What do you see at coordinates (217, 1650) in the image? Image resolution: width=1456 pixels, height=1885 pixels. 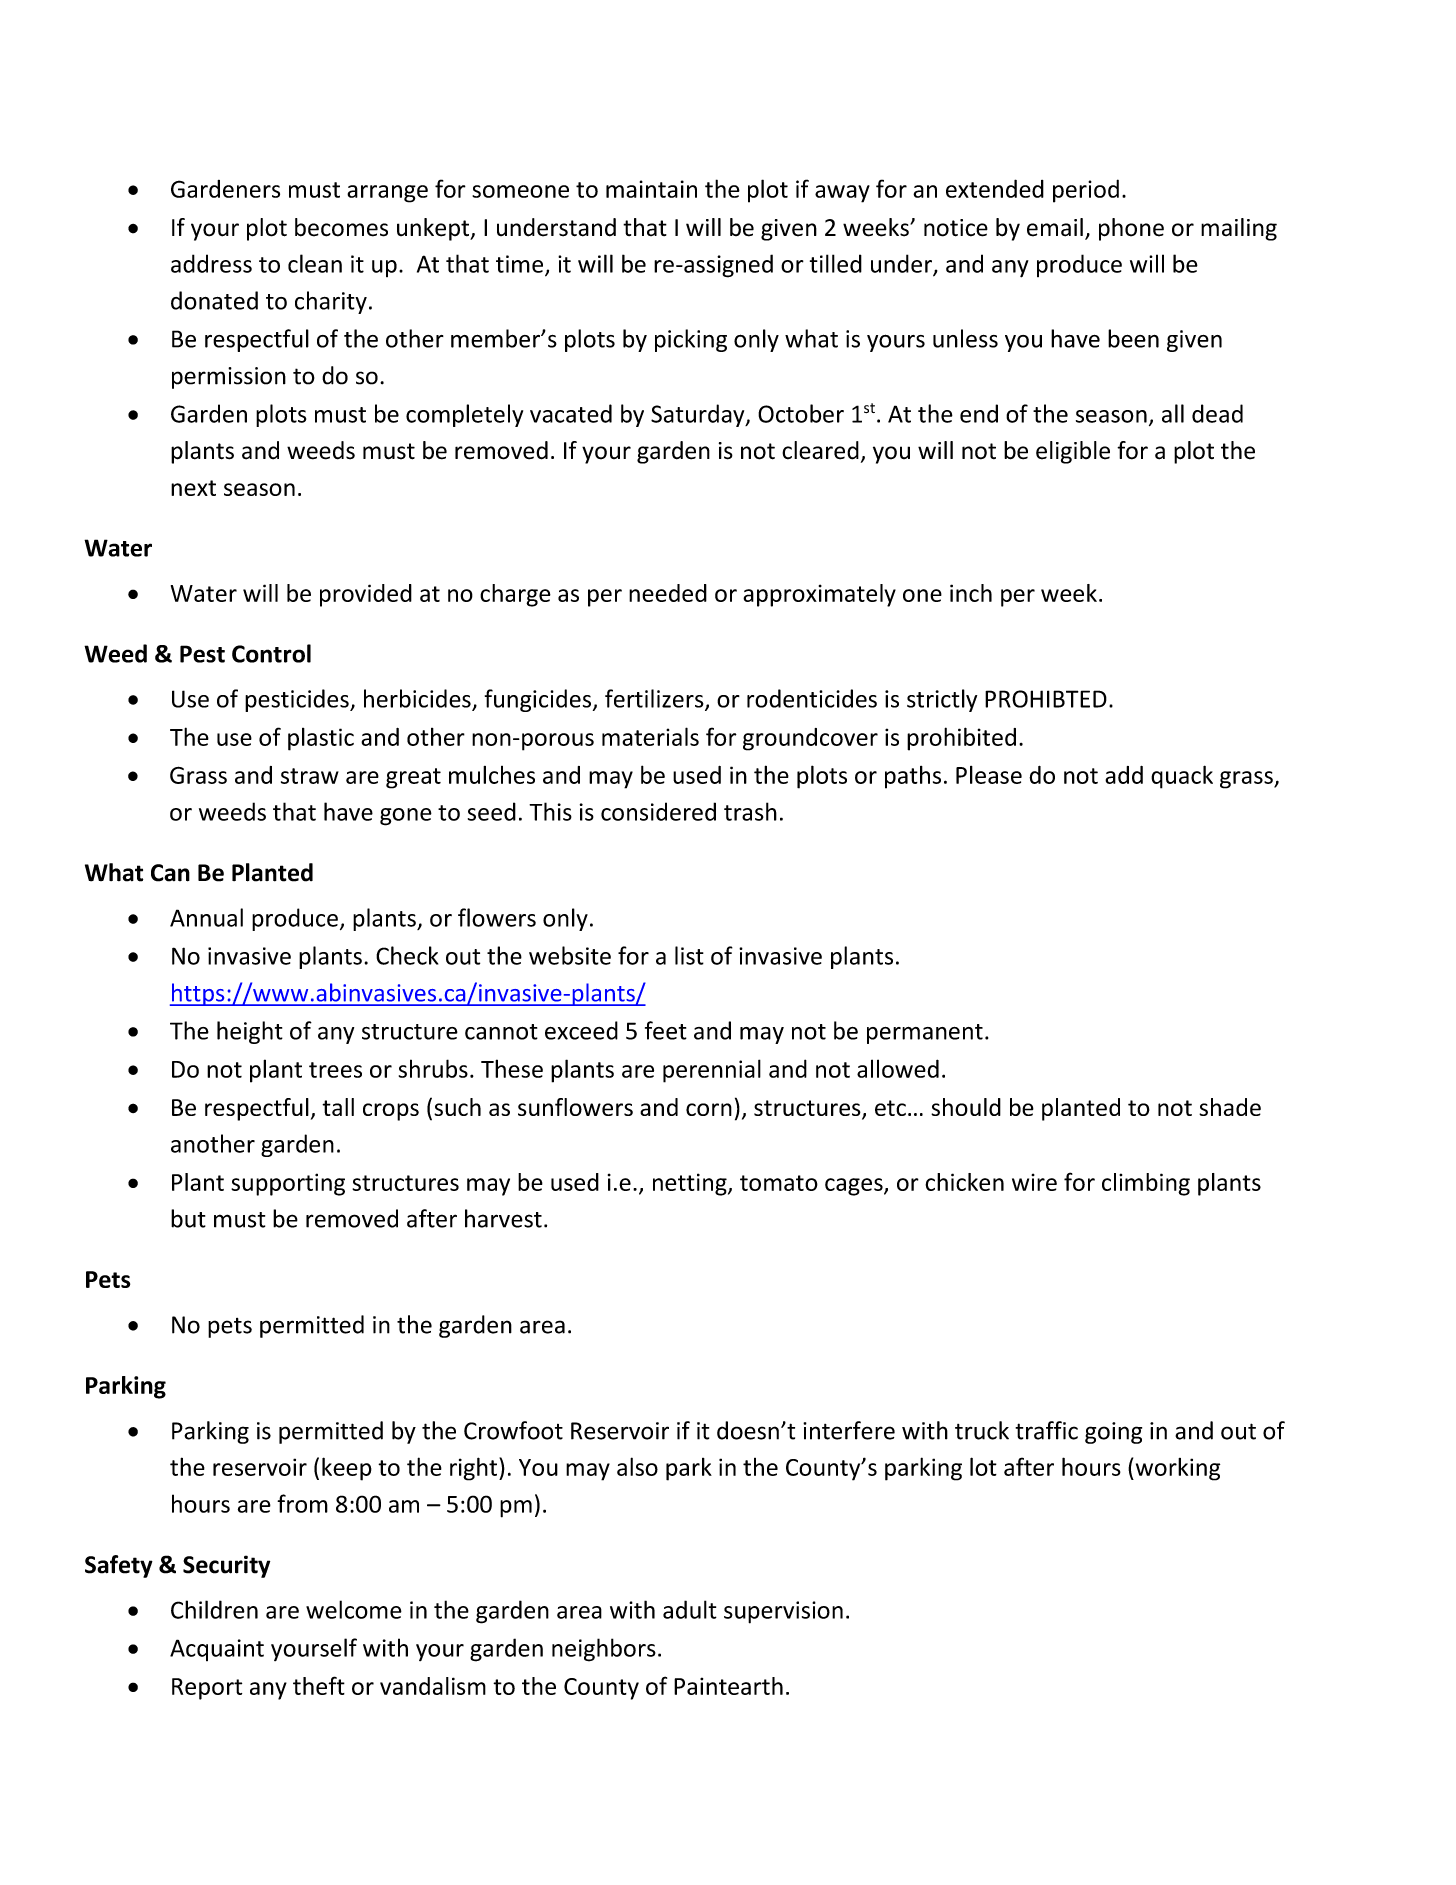 I see `Acquaint` at bounding box center [217, 1650].
